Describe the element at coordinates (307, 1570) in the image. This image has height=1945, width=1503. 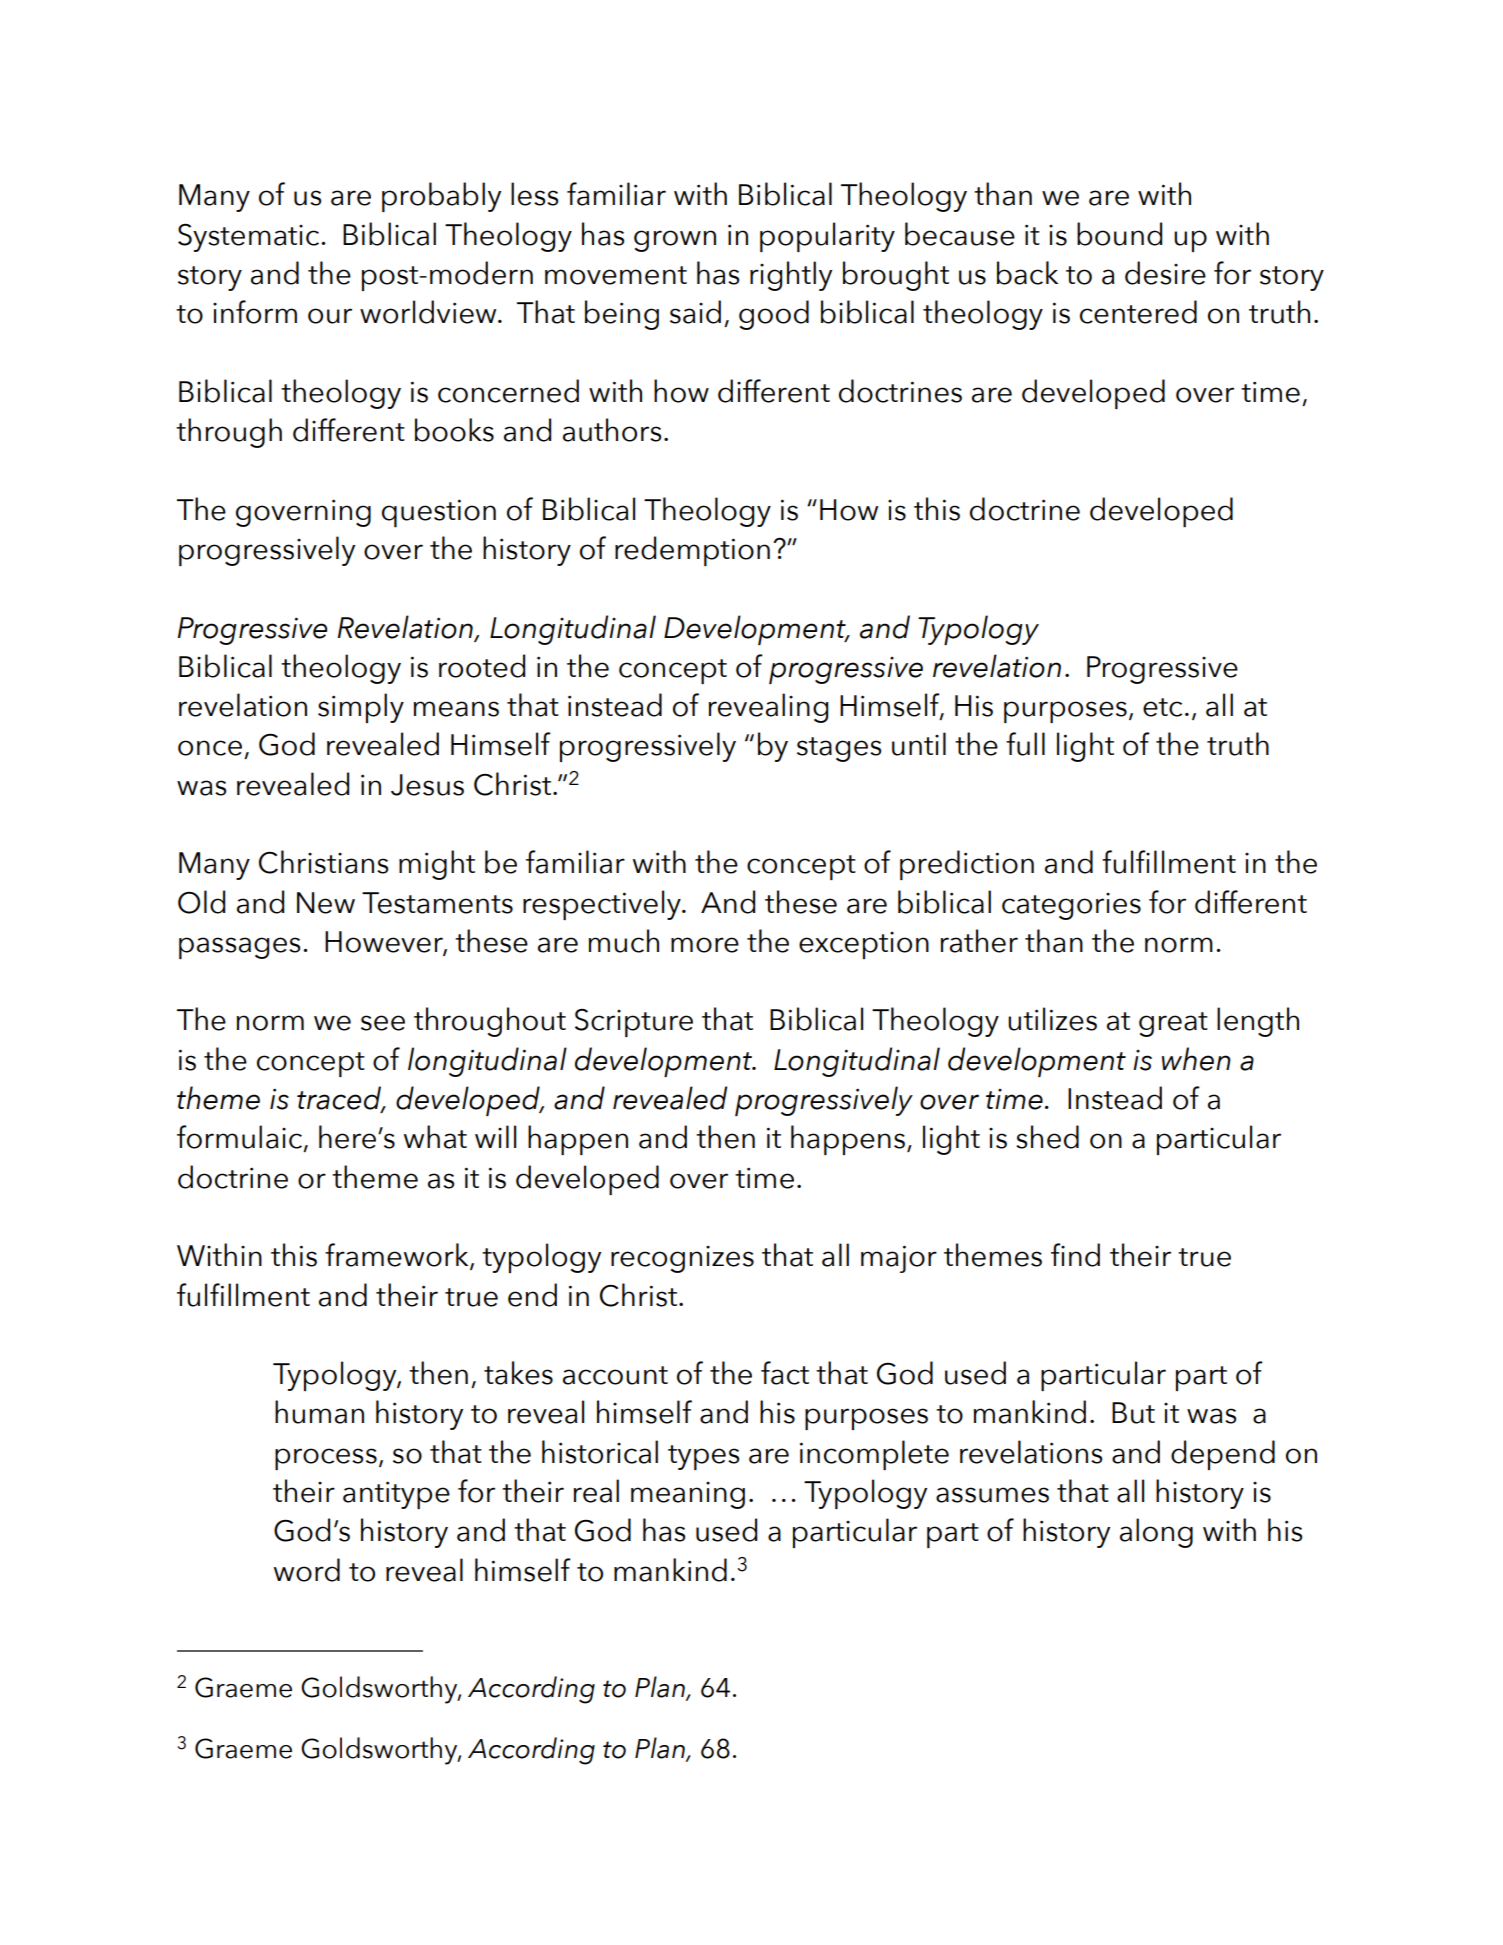
I see `word` at that location.
